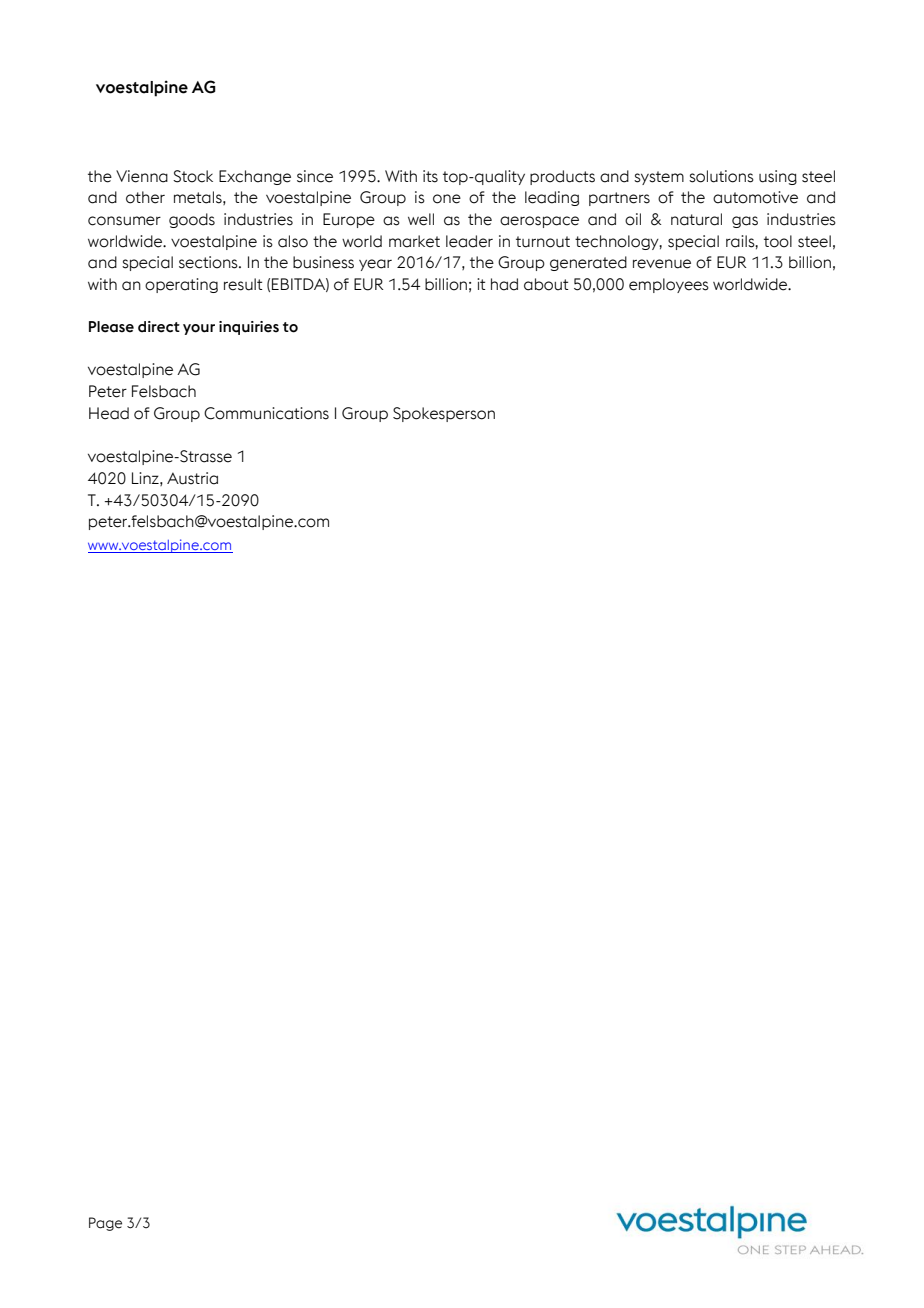  Describe the element at coordinates (266, 413) in the image. I see `Communications` at that location.
